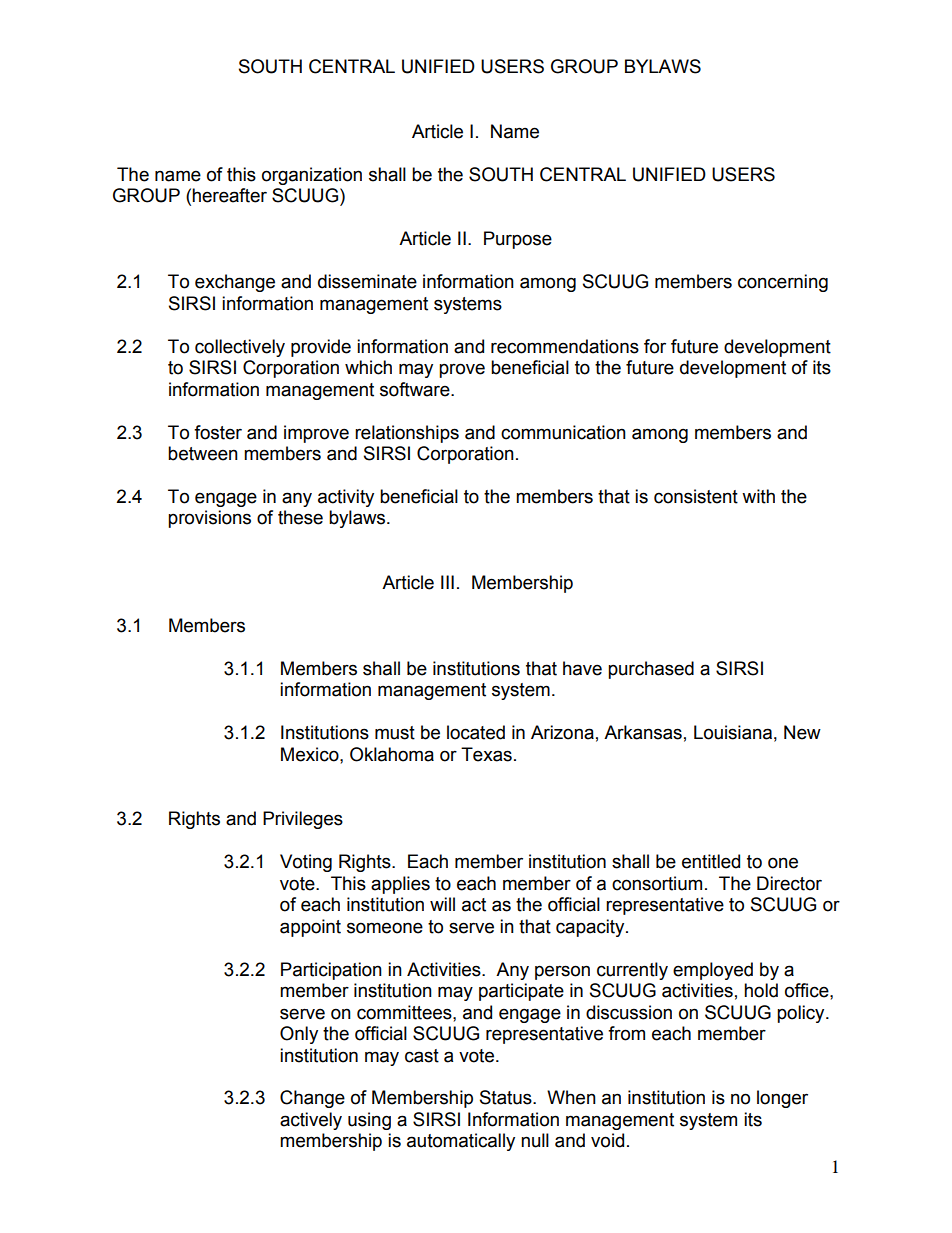 This screenshot has height=1233, width=952. Describe the element at coordinates (783, 283) in the screenshot. I see `concerning` at that location.
